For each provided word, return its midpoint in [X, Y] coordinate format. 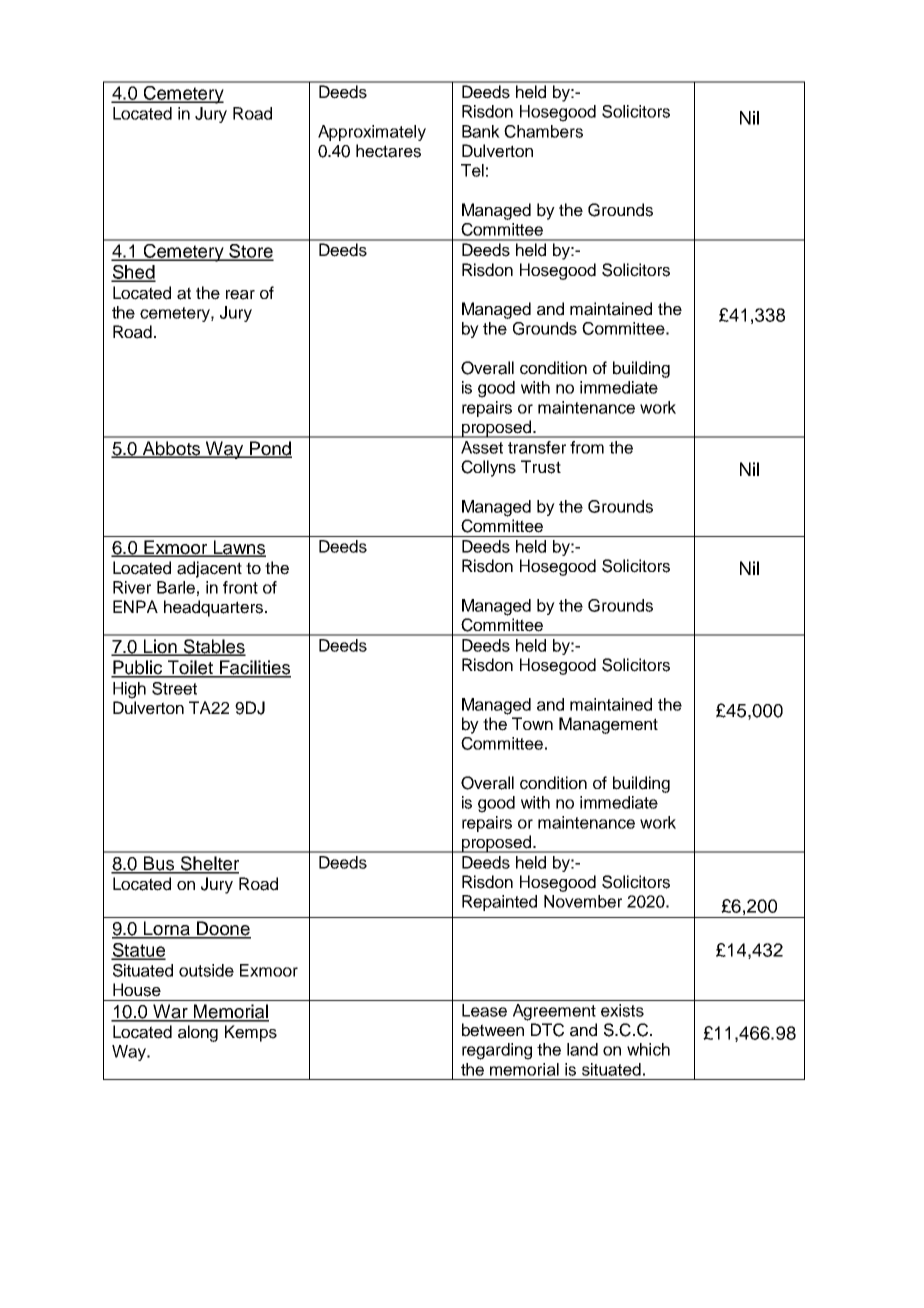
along [198, 1033]
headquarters [215, 608]
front [240, 587]
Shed [133, 273]
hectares [388, 151]
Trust [541, 467]
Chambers [543, 131]
